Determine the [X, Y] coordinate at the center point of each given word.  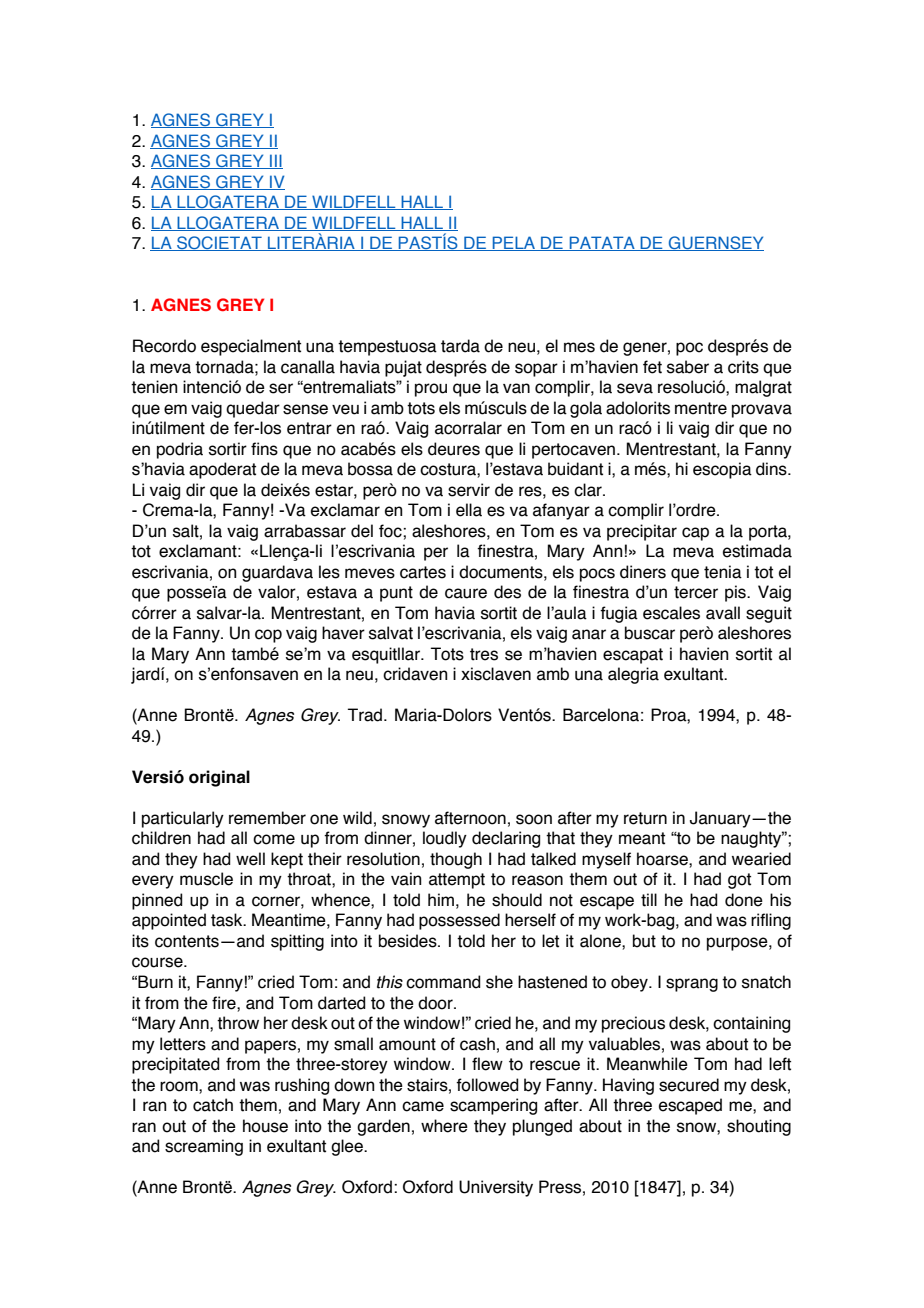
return [645, 818]
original [219, 778]
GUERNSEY [715, 243]
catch [213, 1105]
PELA [514, 243]
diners [643, 572]
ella [469, 510]
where [444, 1126]
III [275, 161]
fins [264, 449]
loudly [445, 839]
